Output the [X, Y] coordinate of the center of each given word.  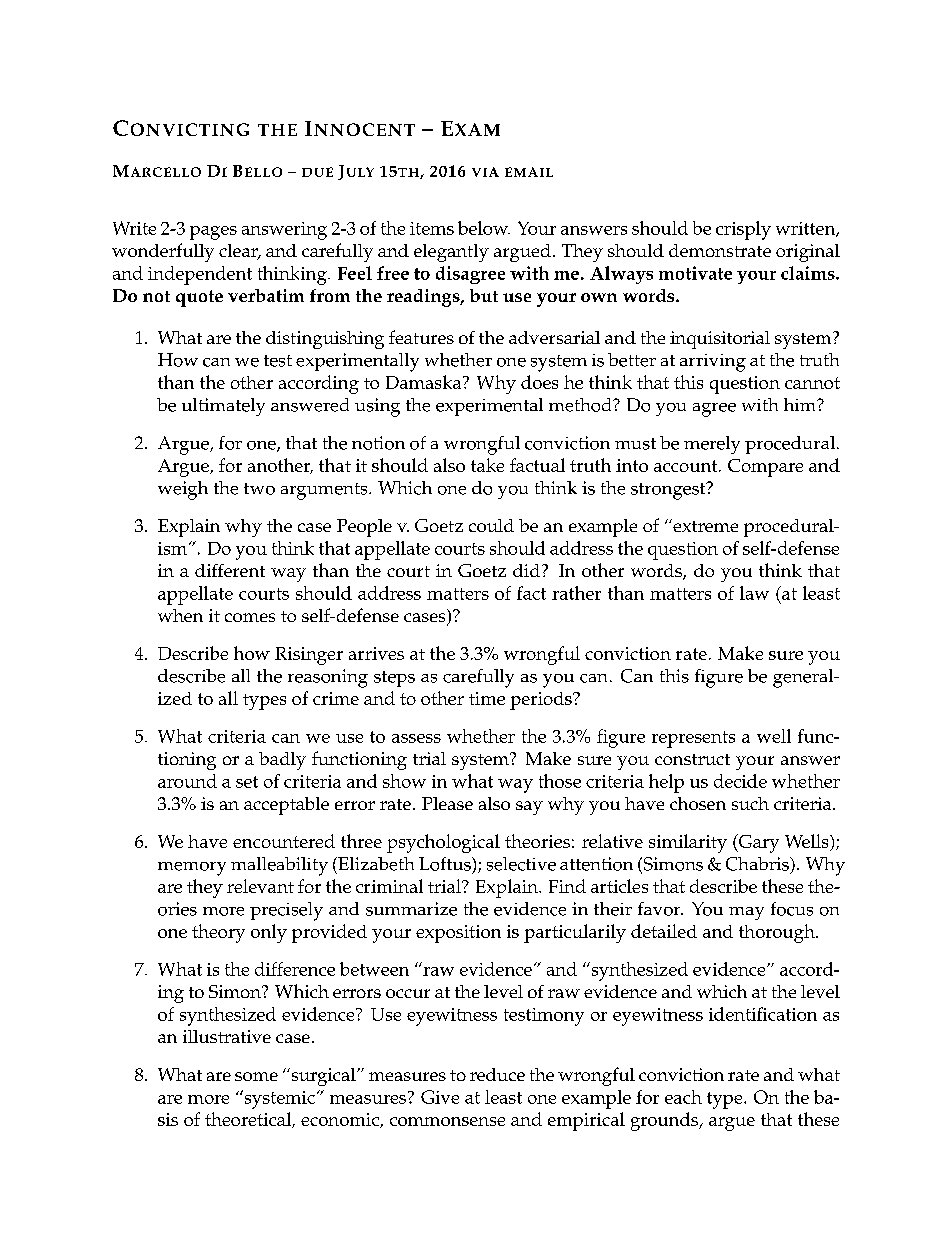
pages [213, 233]
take [487, 465]
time [487, 698]
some [256, 1076]
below [484, 228]
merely [712, 445]
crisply [743, 230]
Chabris [758, 864]
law [754, 593]
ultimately [223, 407]
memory [192, 869]
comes [250, 617]
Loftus [446, 864]
